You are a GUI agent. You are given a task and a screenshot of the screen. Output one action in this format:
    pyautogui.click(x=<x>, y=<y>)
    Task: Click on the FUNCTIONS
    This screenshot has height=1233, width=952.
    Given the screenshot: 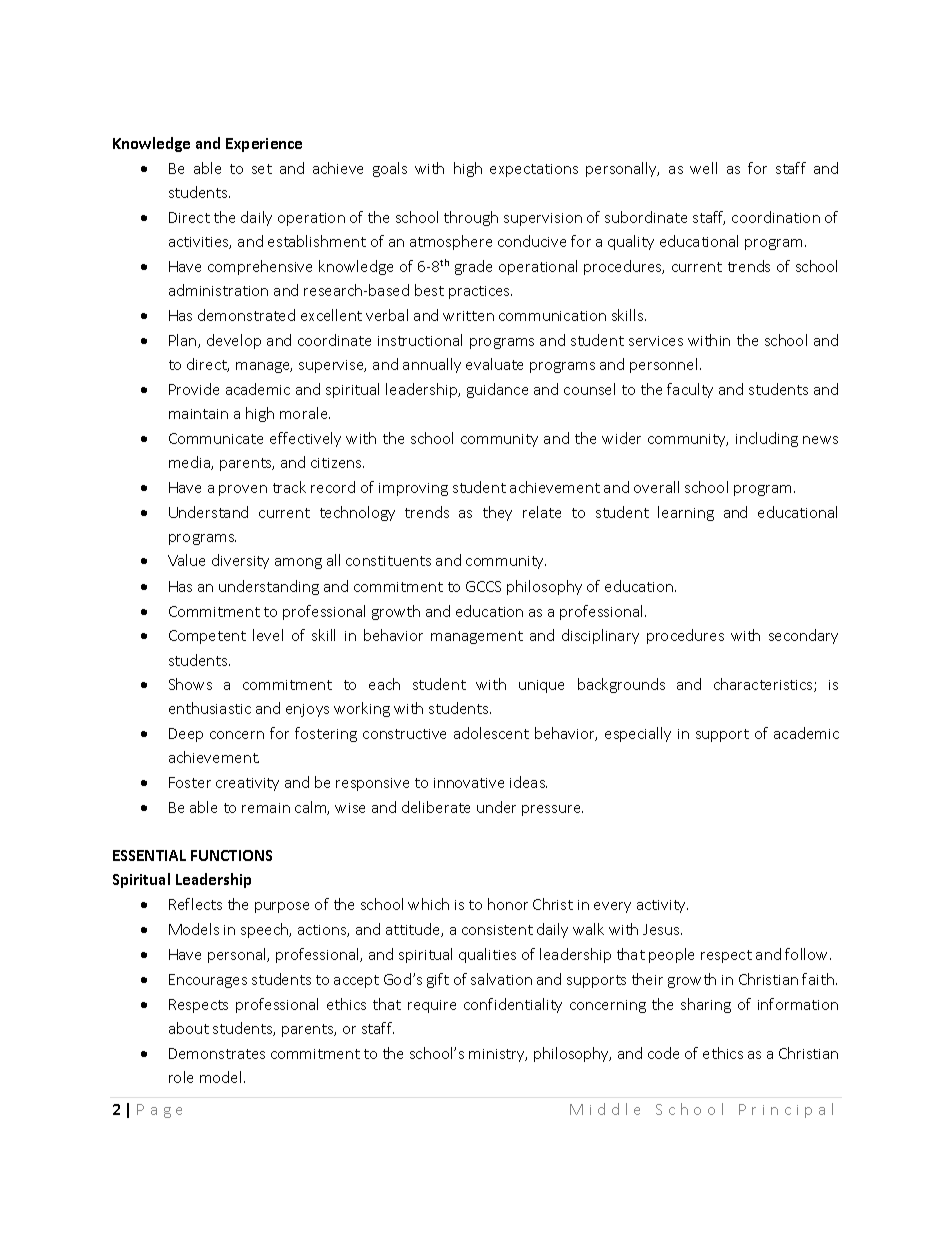 What is the action you would take?
    pyautogui.click(x=231, y=855)
